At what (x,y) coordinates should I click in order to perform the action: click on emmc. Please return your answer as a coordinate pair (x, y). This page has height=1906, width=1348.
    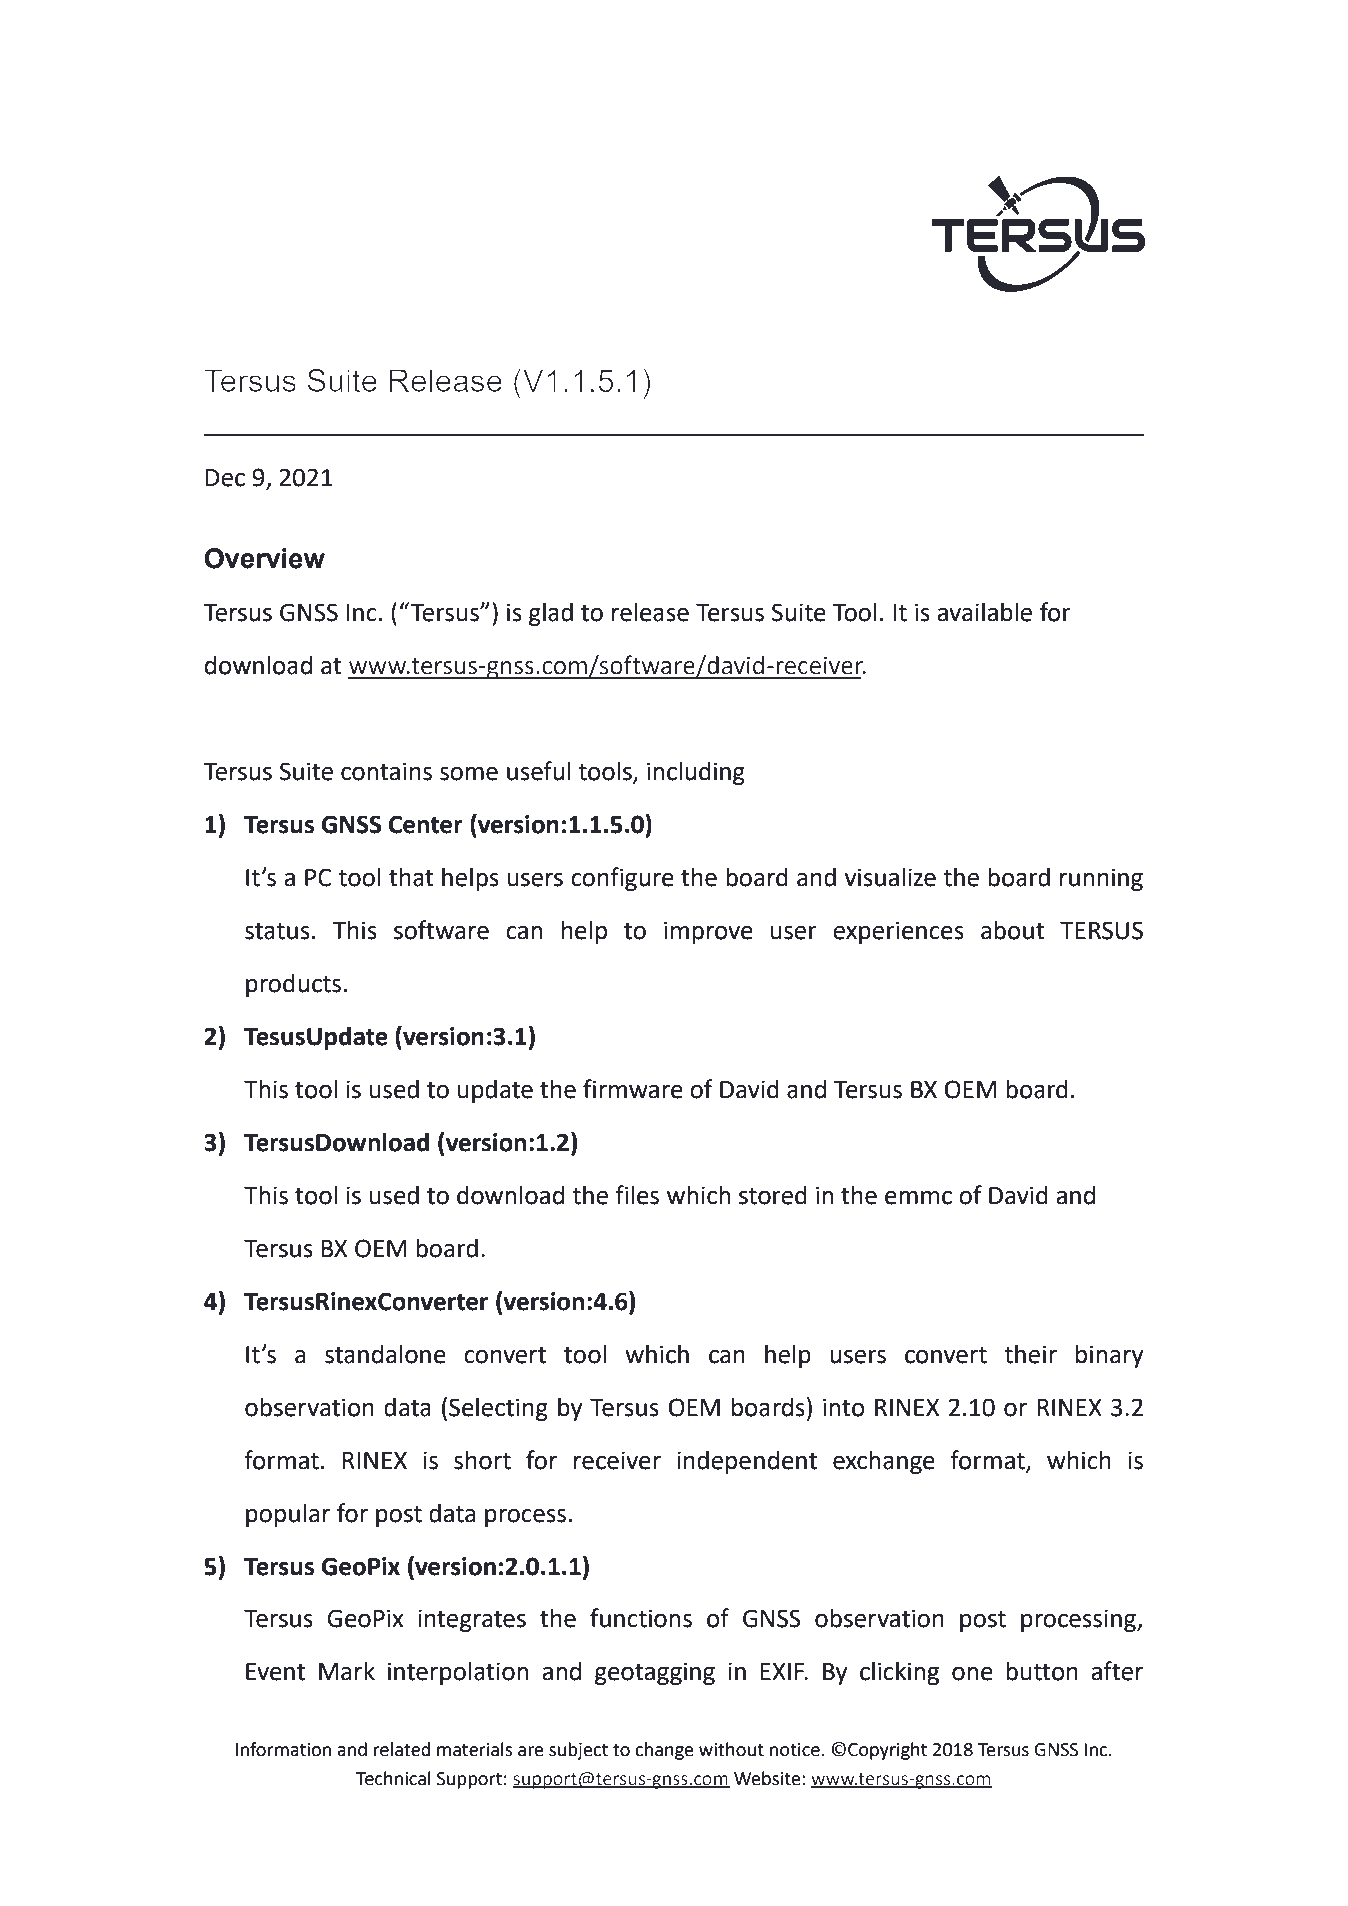
    Looking at the image, I should click on (918, 1198).
